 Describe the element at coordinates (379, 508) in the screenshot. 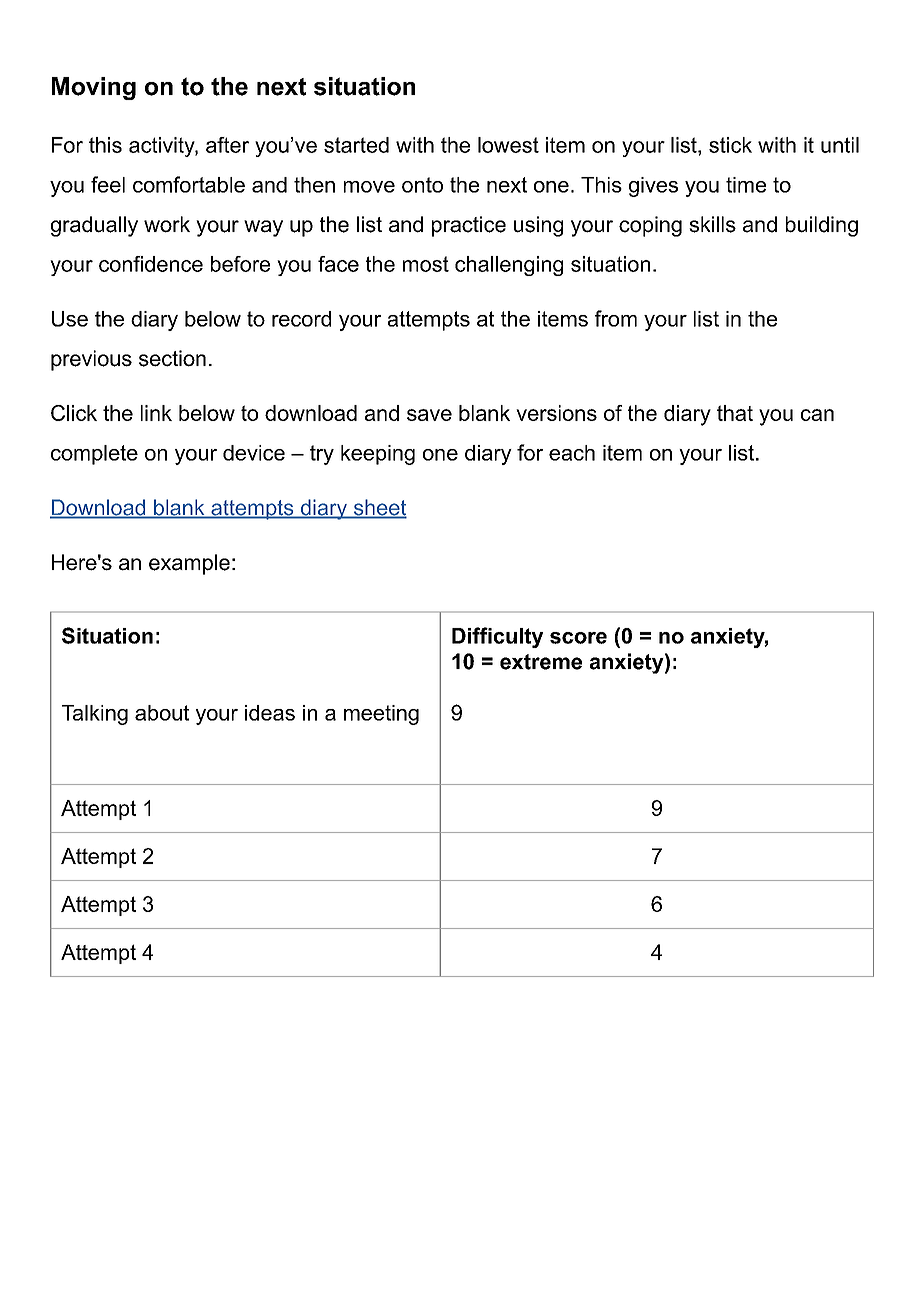

I see `sheet` at that location.
